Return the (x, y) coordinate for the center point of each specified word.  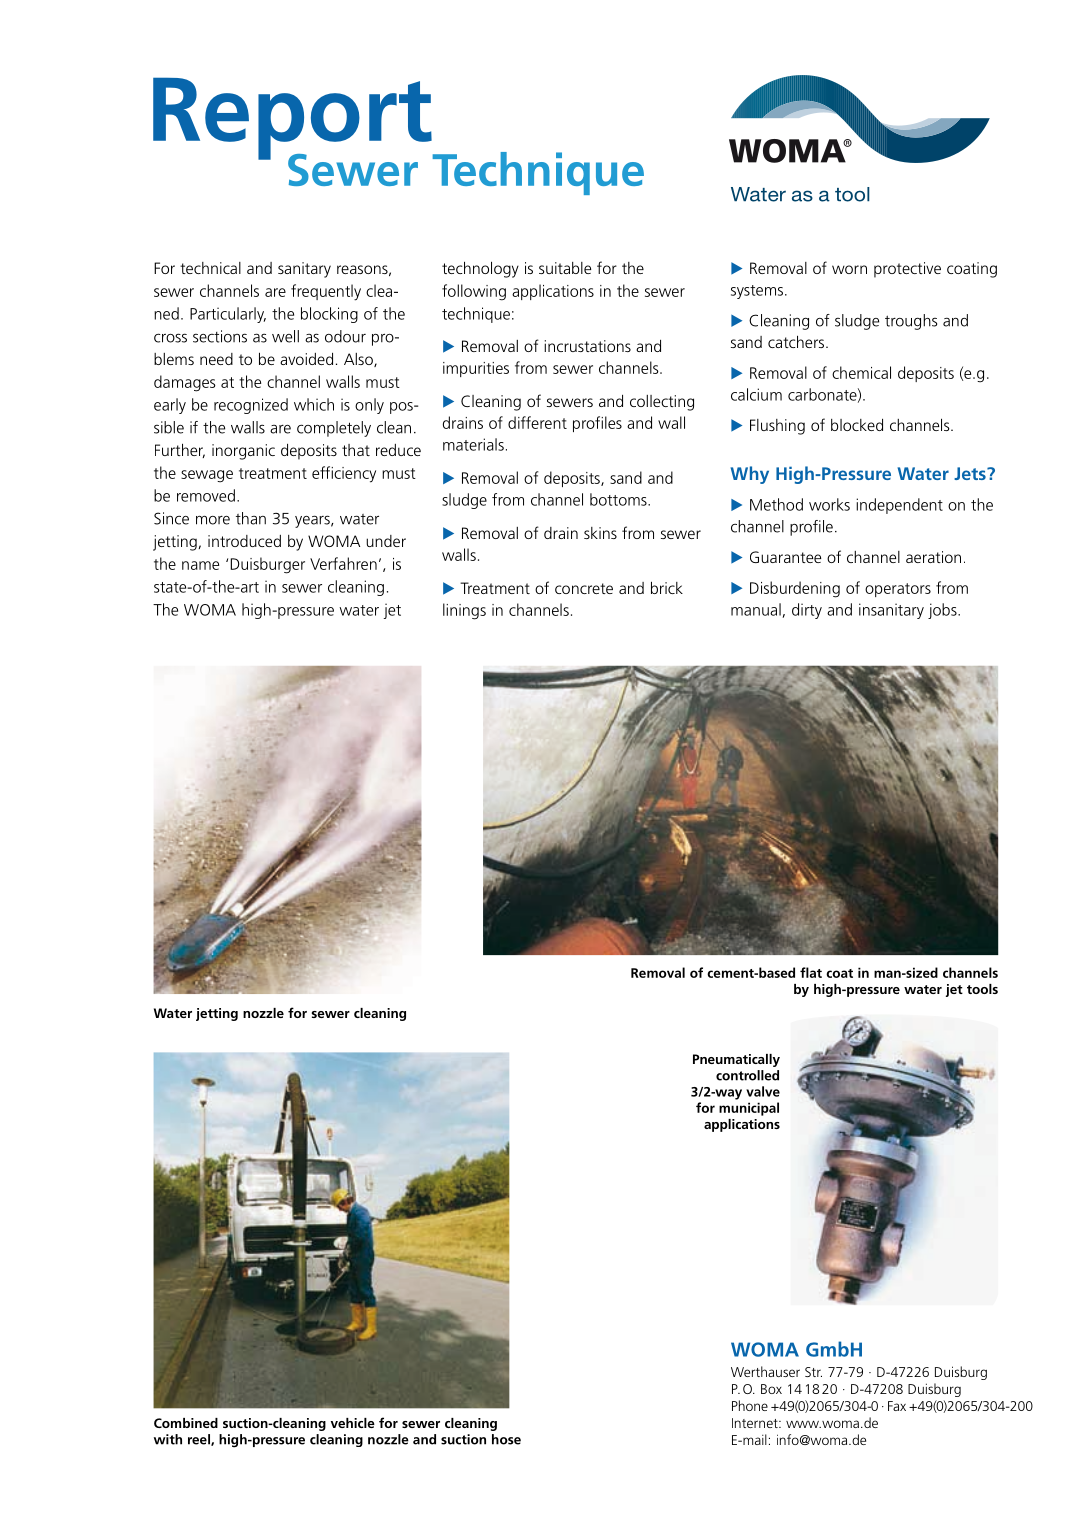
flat (811, 972)
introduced (244, 541)
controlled (747, 1075)
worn (849, 269)
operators (898, 590)
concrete (584, 588)
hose (506, 1439)
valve (763, 1091)
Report (293, 120)
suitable (565, 268)
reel (200, 1440)
